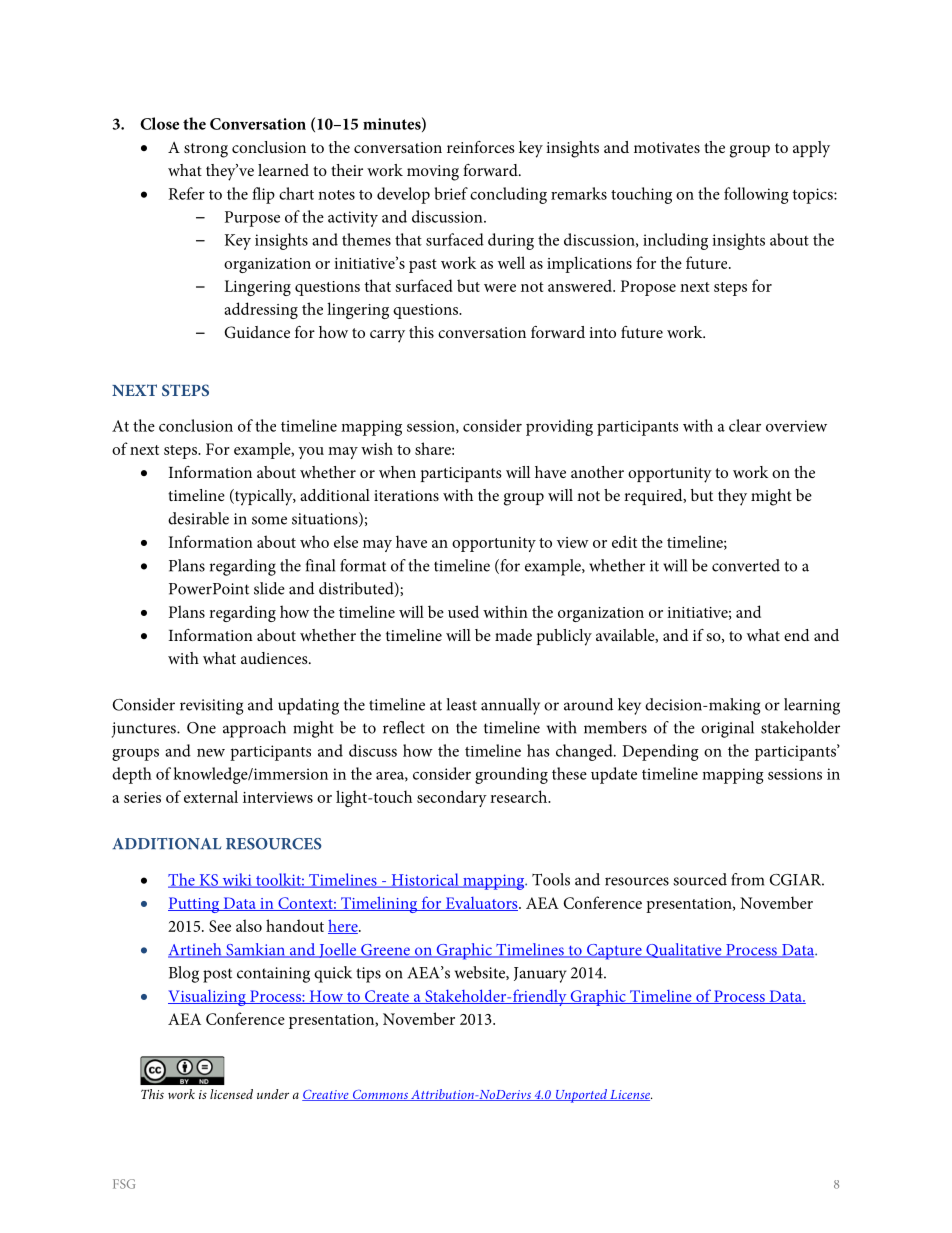  I want to click on new, so click(211, 753).
